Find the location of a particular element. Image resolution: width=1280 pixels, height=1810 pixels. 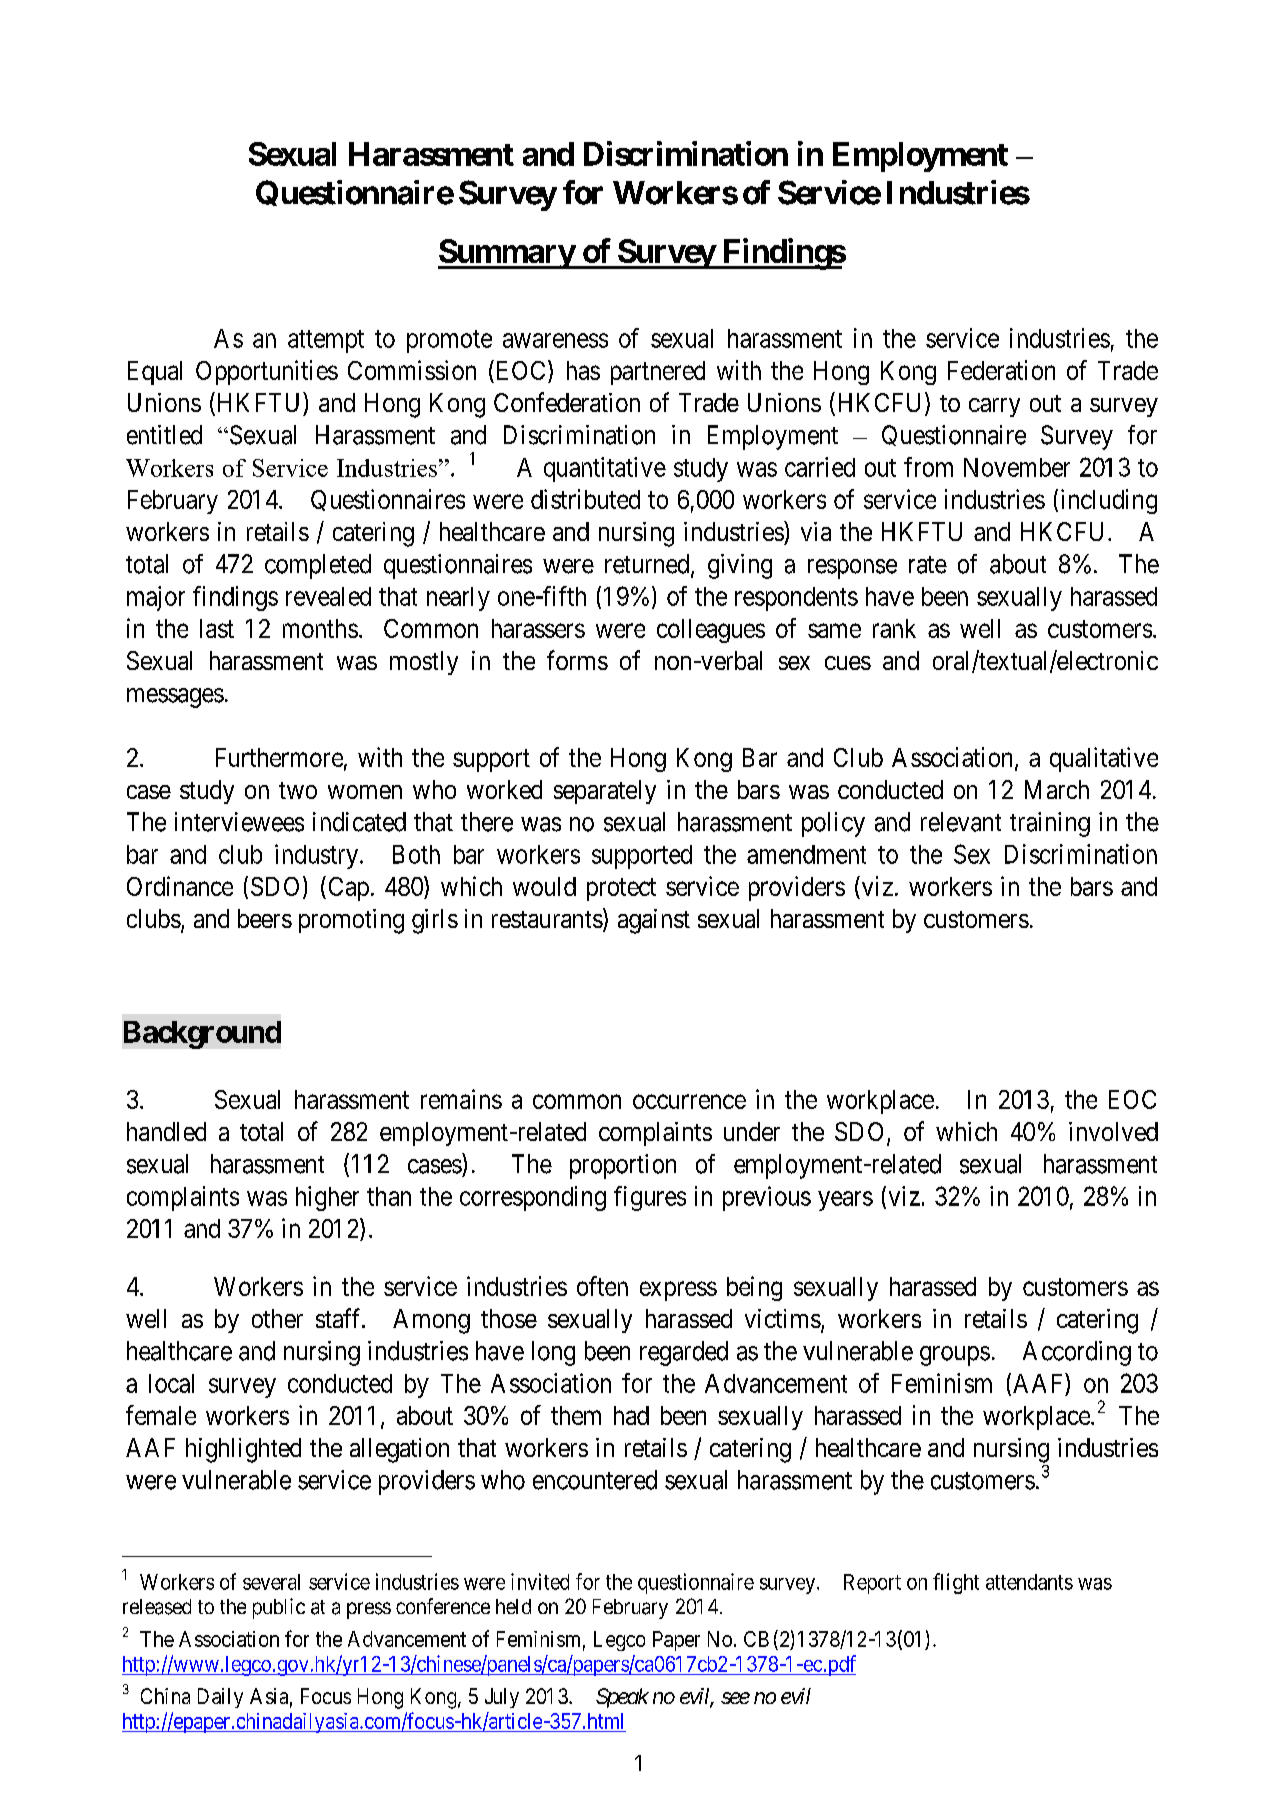

partnered is located at coordinates (658, 373).
